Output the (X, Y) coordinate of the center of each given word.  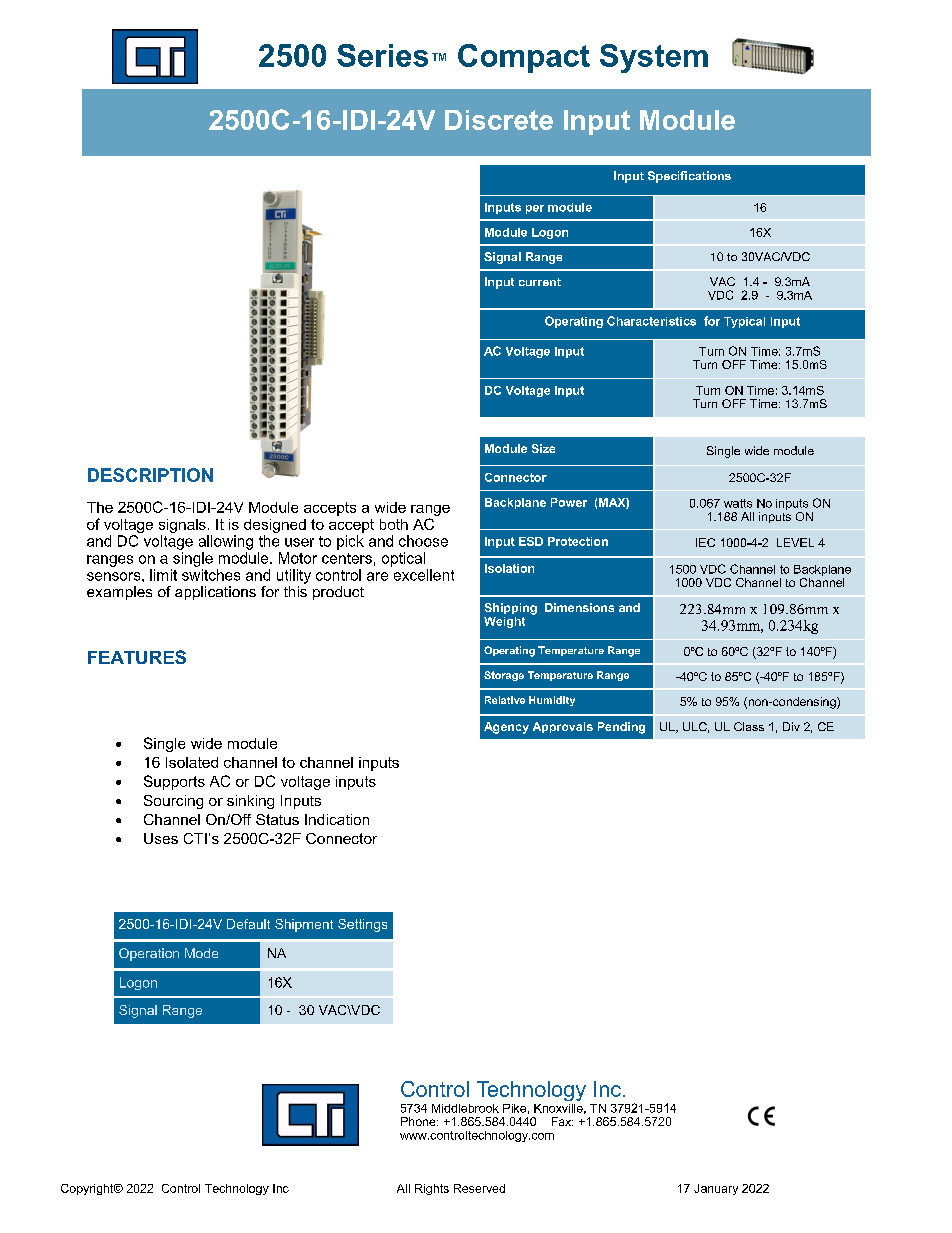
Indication (337, 819)
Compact (524, 58)
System (654, 58)
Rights (432, 1189)
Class (749, 726)
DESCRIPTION (150, 475)
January (716, 1189)
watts (738, 503)
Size (543, 448)
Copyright (88, 1189)
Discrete (499, 120)
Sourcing (173, 802)
